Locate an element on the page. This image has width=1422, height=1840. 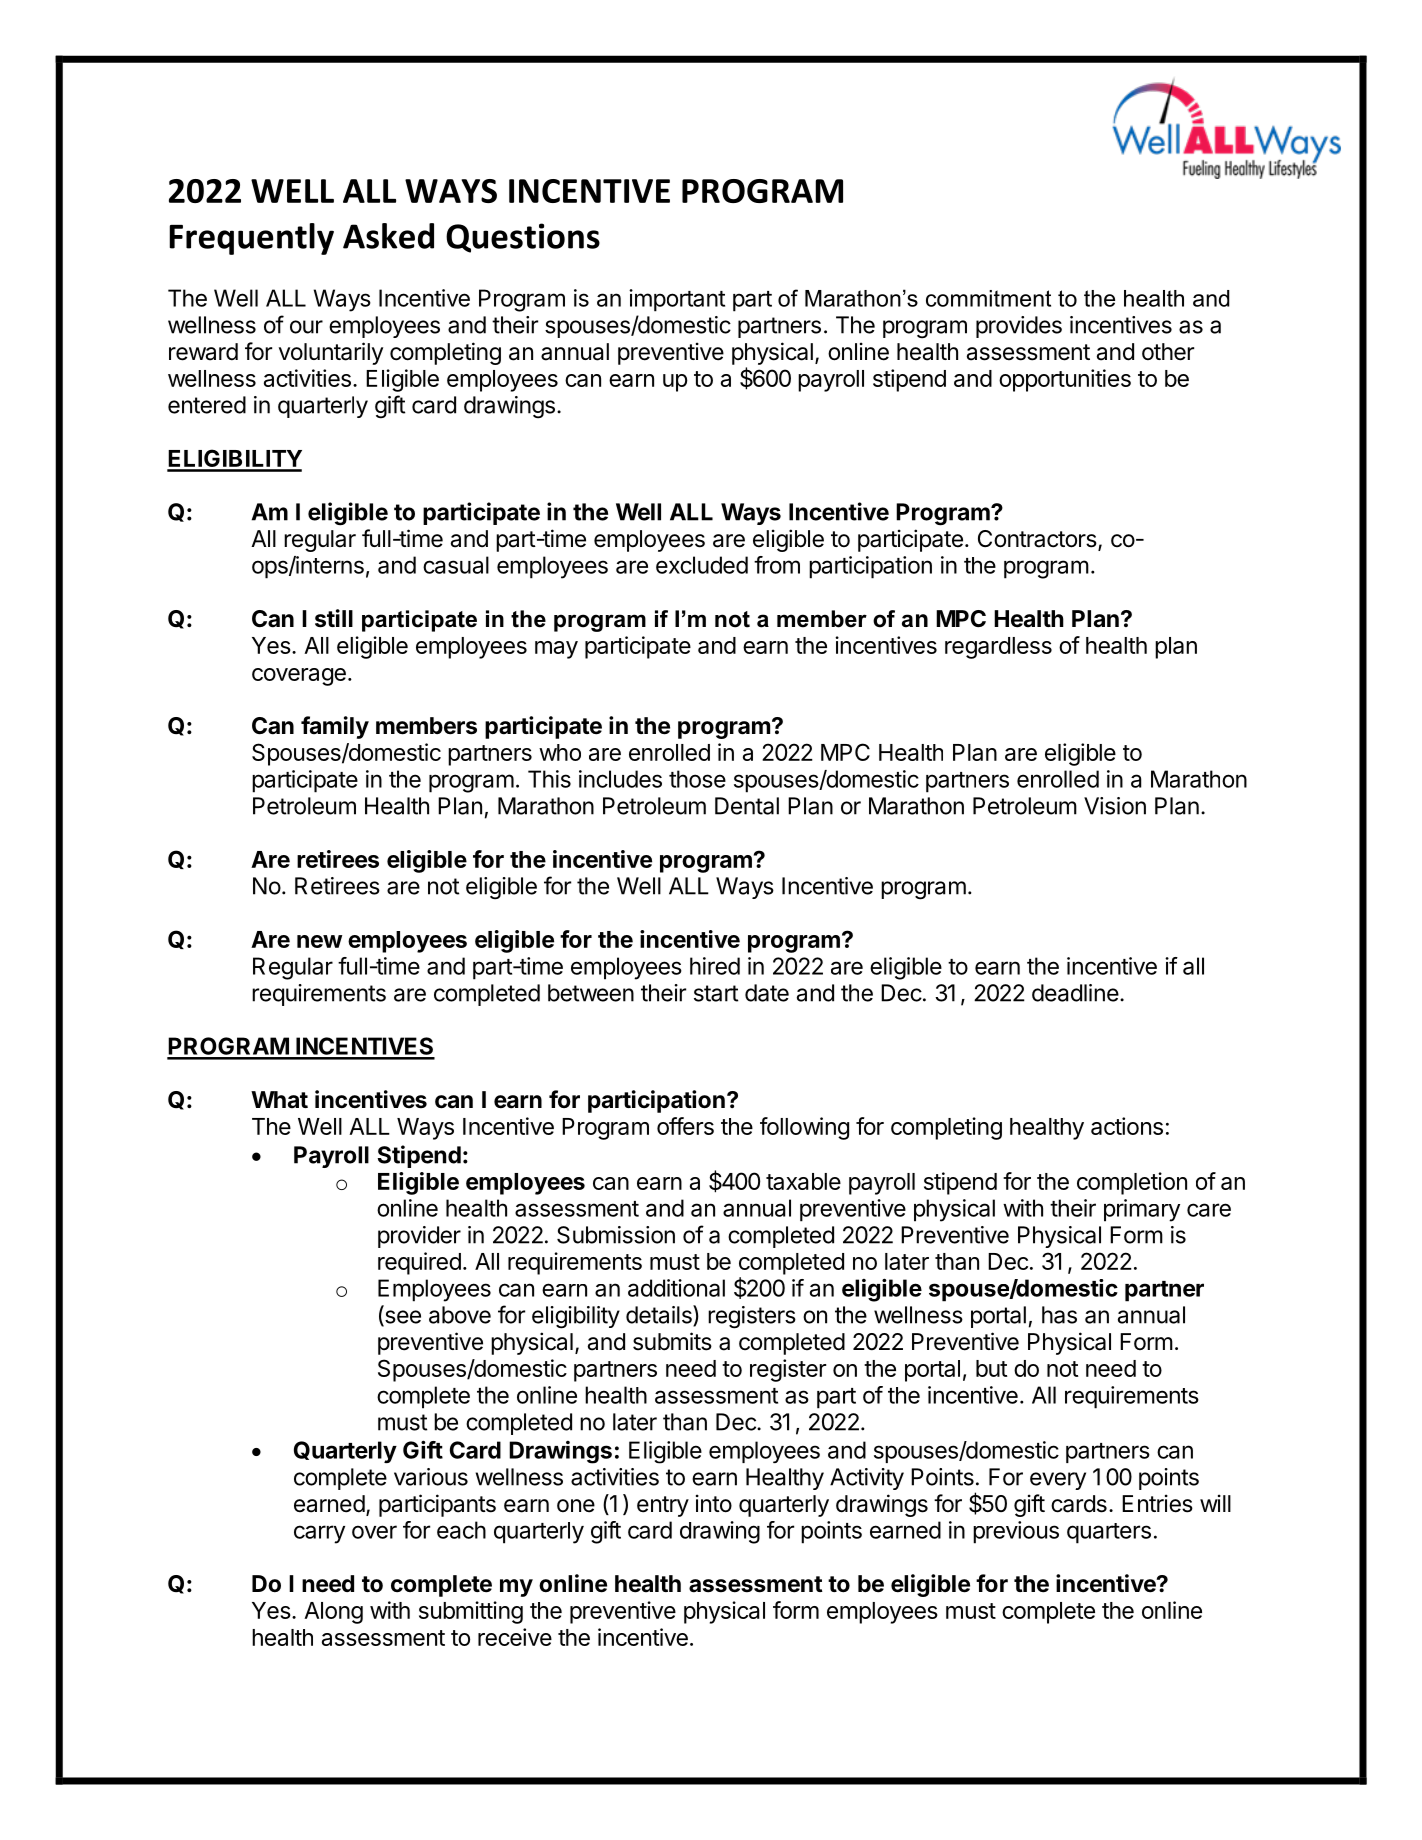
hired is located at coordinates (715, 966).
